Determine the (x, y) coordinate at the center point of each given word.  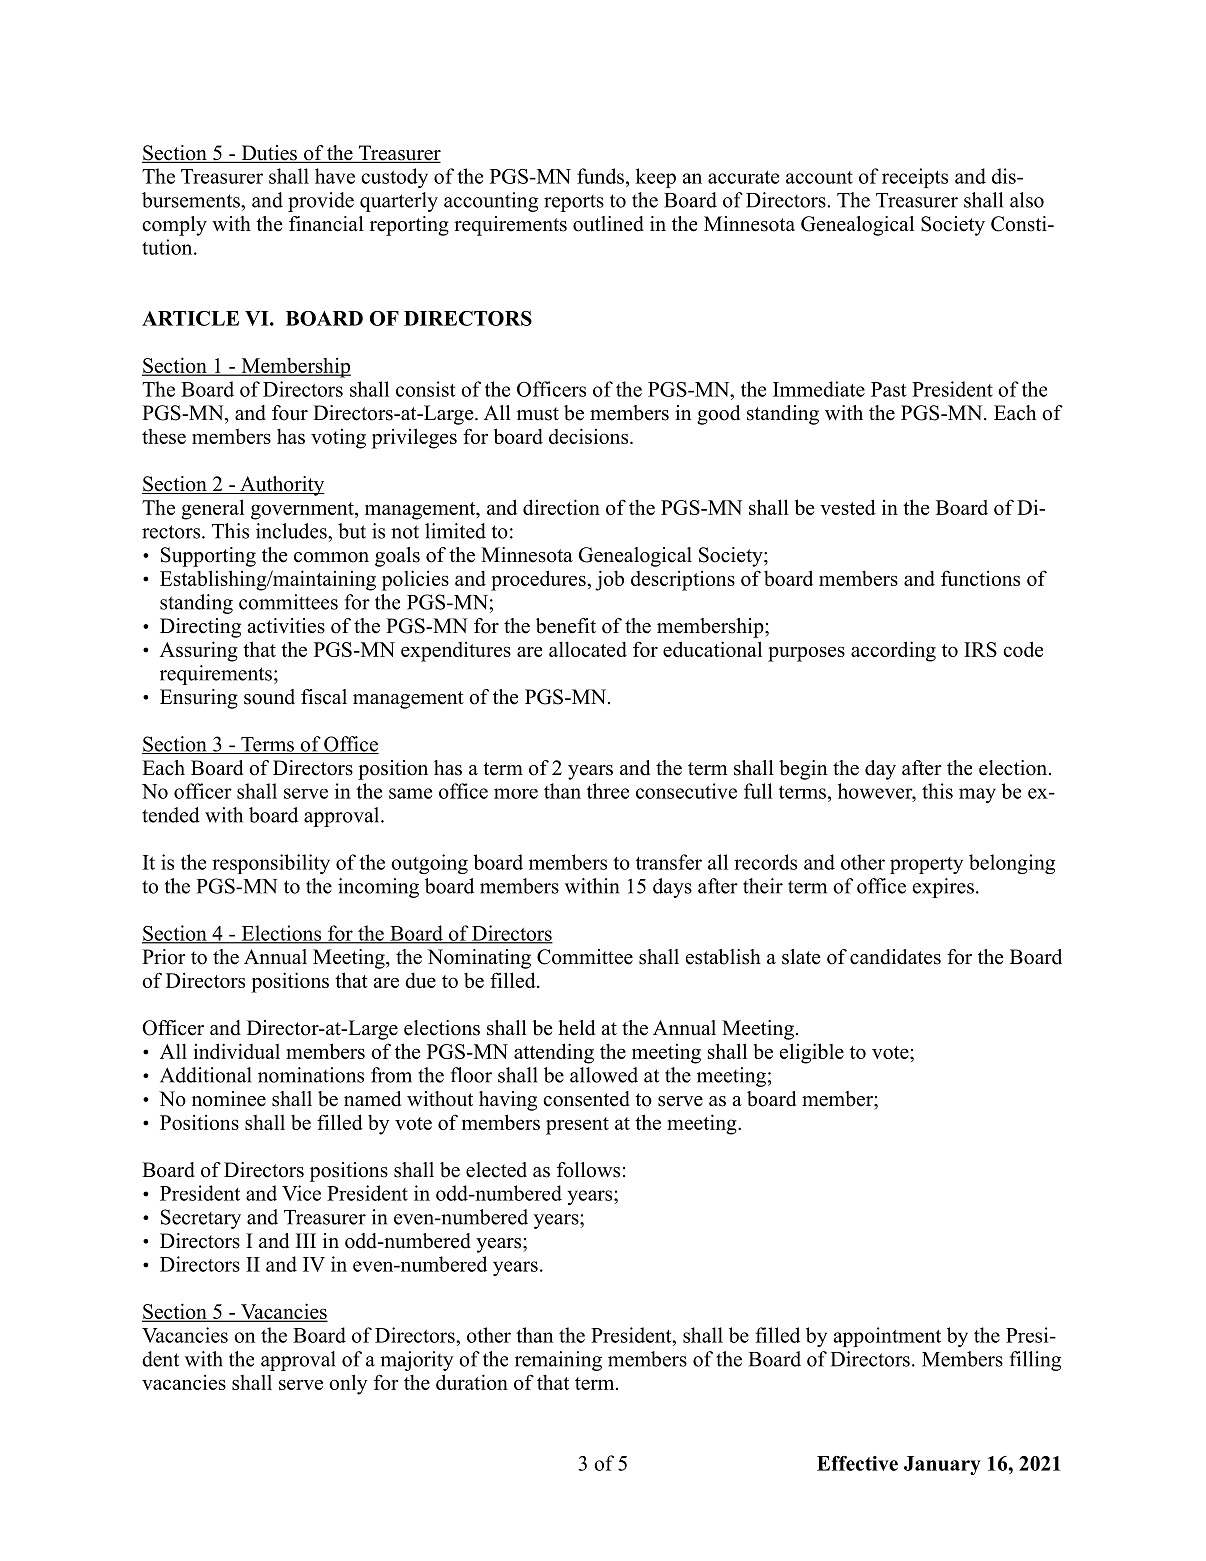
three (608, 791)
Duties (269, 154)
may (977, 795)
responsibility (271, 864)
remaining (558, 1361)
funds (600, 176)
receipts (915, 178)
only (348, 1384)
